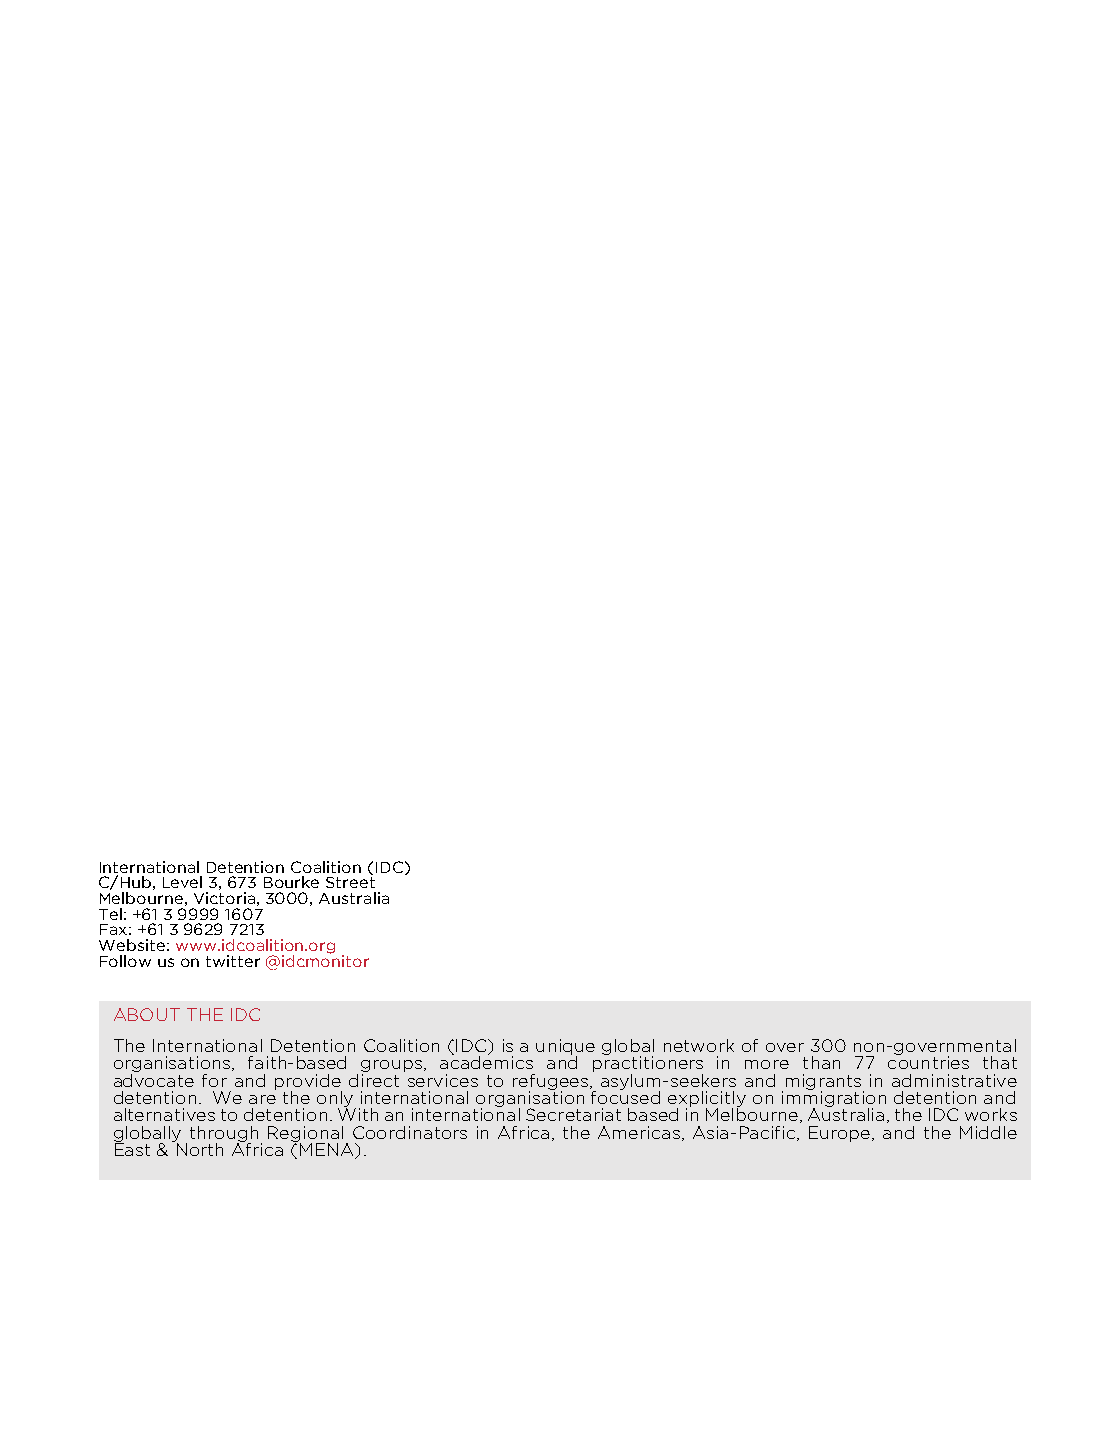 The height and width of the screenshot is (1435, 1109). What do you see at coordinates (350, 882) in the screenshot?
I see `Street` at bounding box center [350, 882].
